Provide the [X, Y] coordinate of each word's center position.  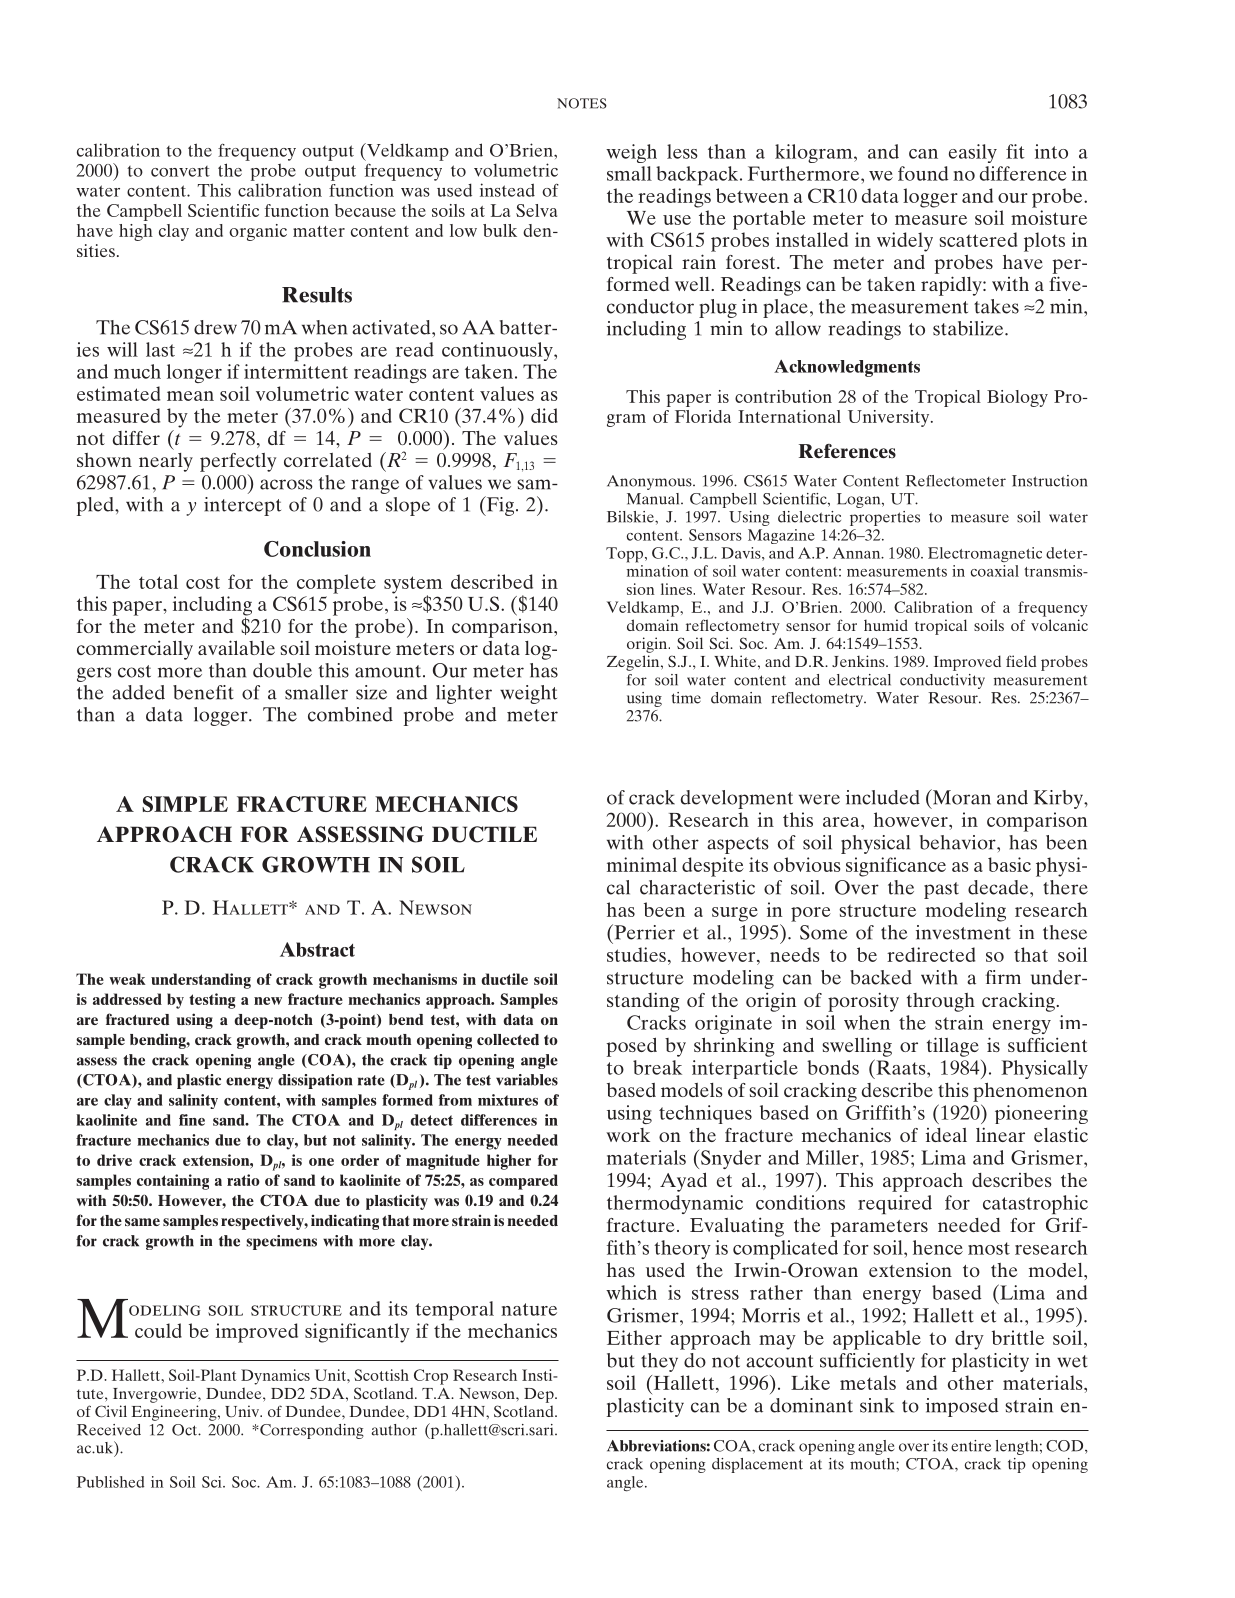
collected [508, 1039]
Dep [540, 1395]
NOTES [582, 103]
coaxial [995, 571]
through [941, 1002]
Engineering [175, 1413]
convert [180, 171]
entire [971, 1446]
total [158, 581]
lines [677, 589]
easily [973, 153]
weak [127, 979]
